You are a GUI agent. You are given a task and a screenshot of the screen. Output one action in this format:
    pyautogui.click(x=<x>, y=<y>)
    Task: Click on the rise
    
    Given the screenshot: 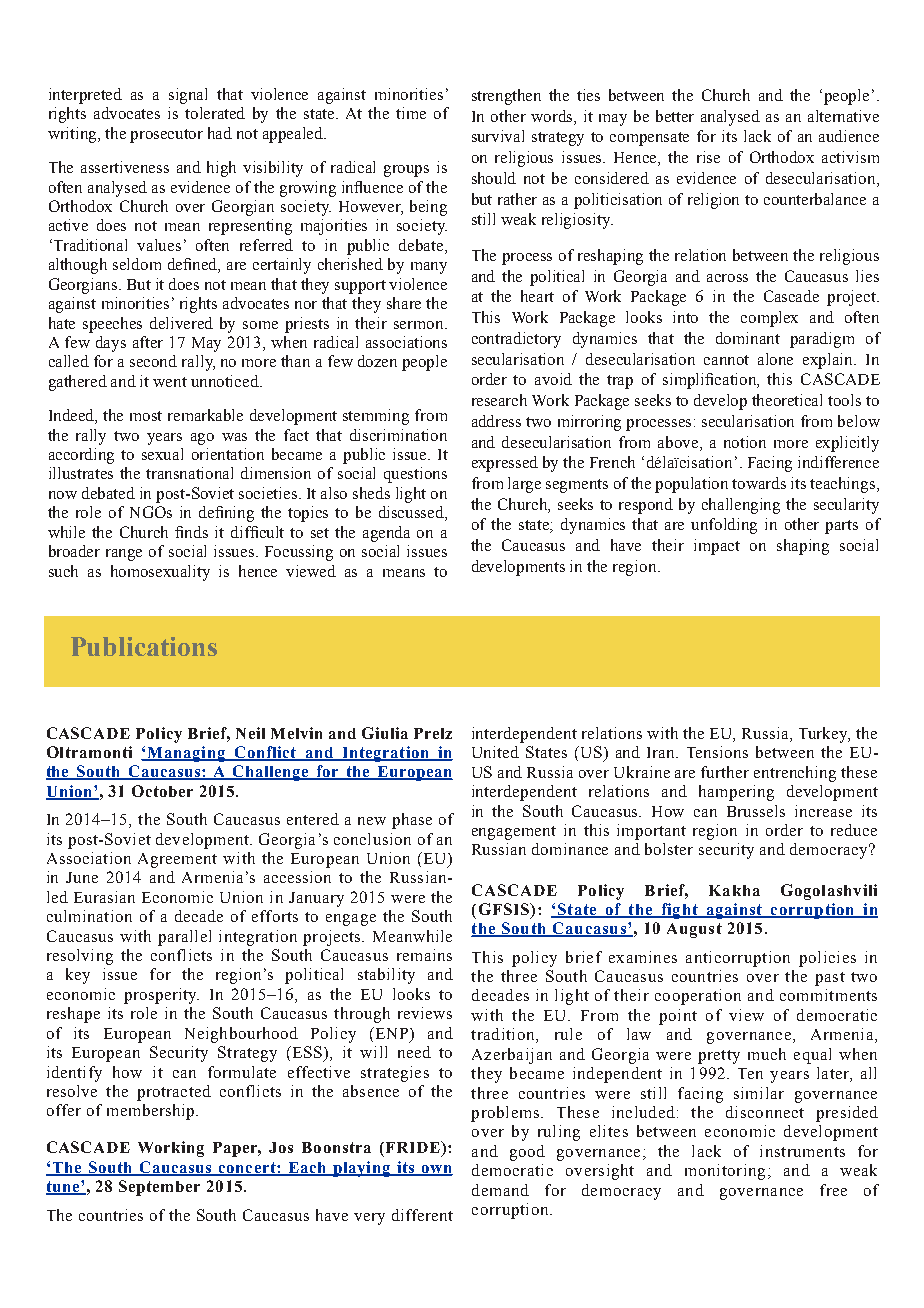 What is the action you would take?
    pyautogui.click(x=708, y=157)
